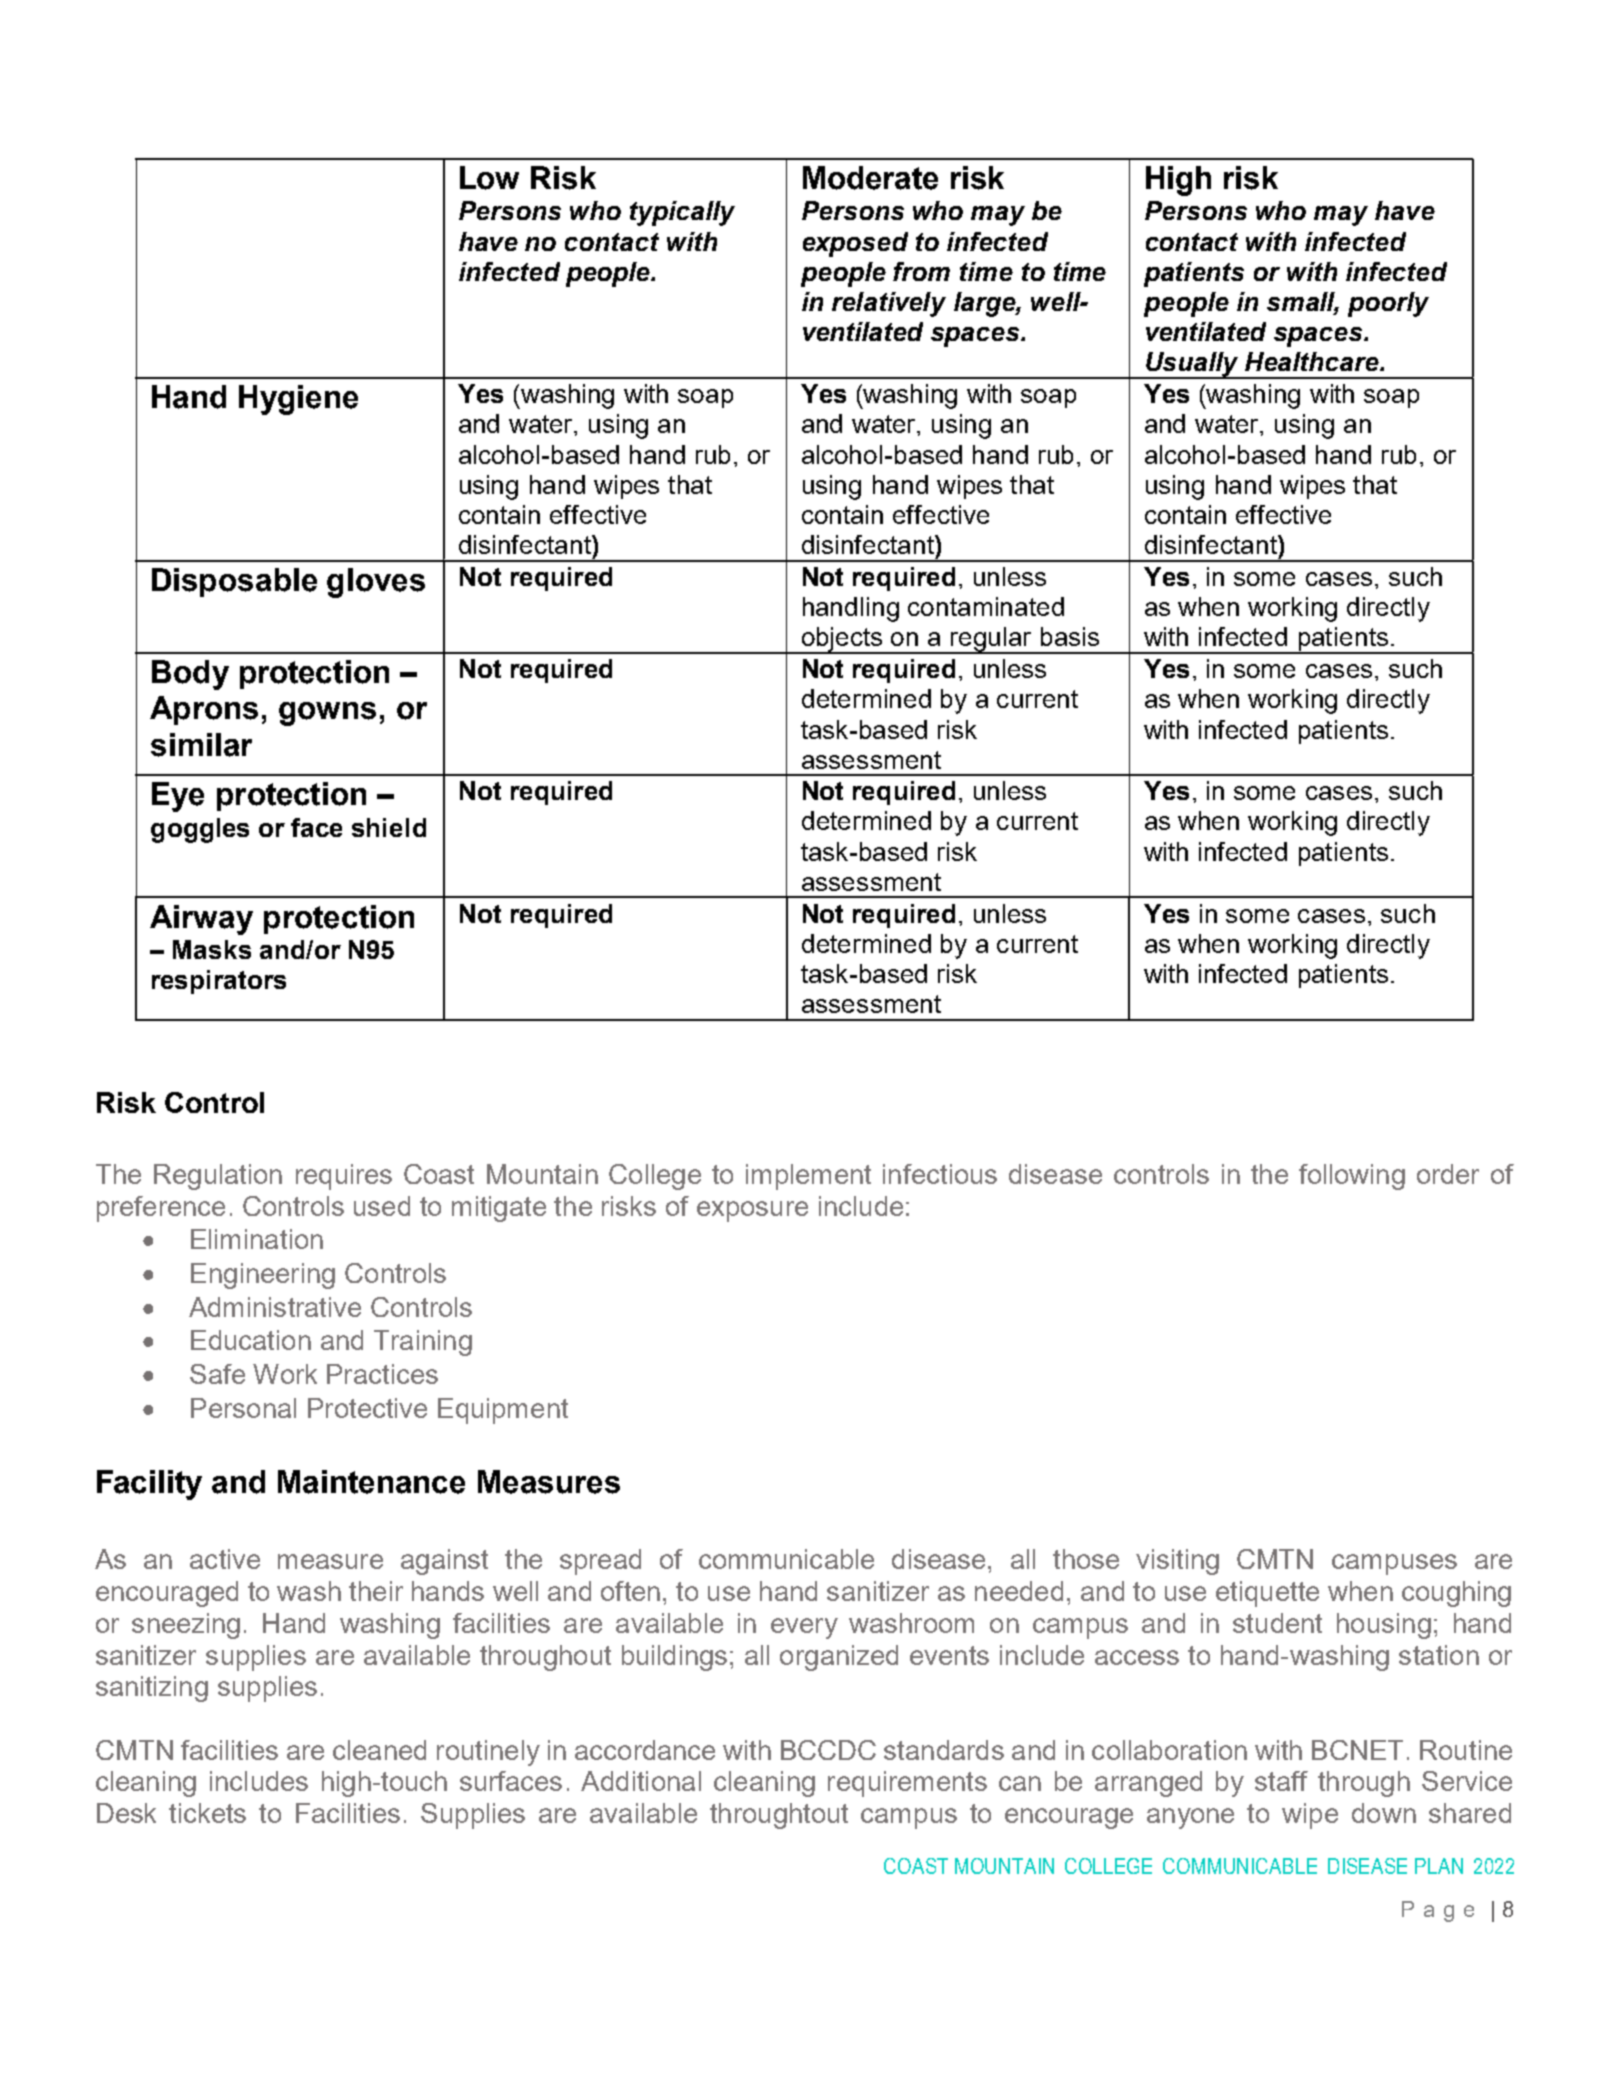 Image resolution: width=1609 pixels, height=2083 pixels. I want to click on gowns, so click(327, 714).
